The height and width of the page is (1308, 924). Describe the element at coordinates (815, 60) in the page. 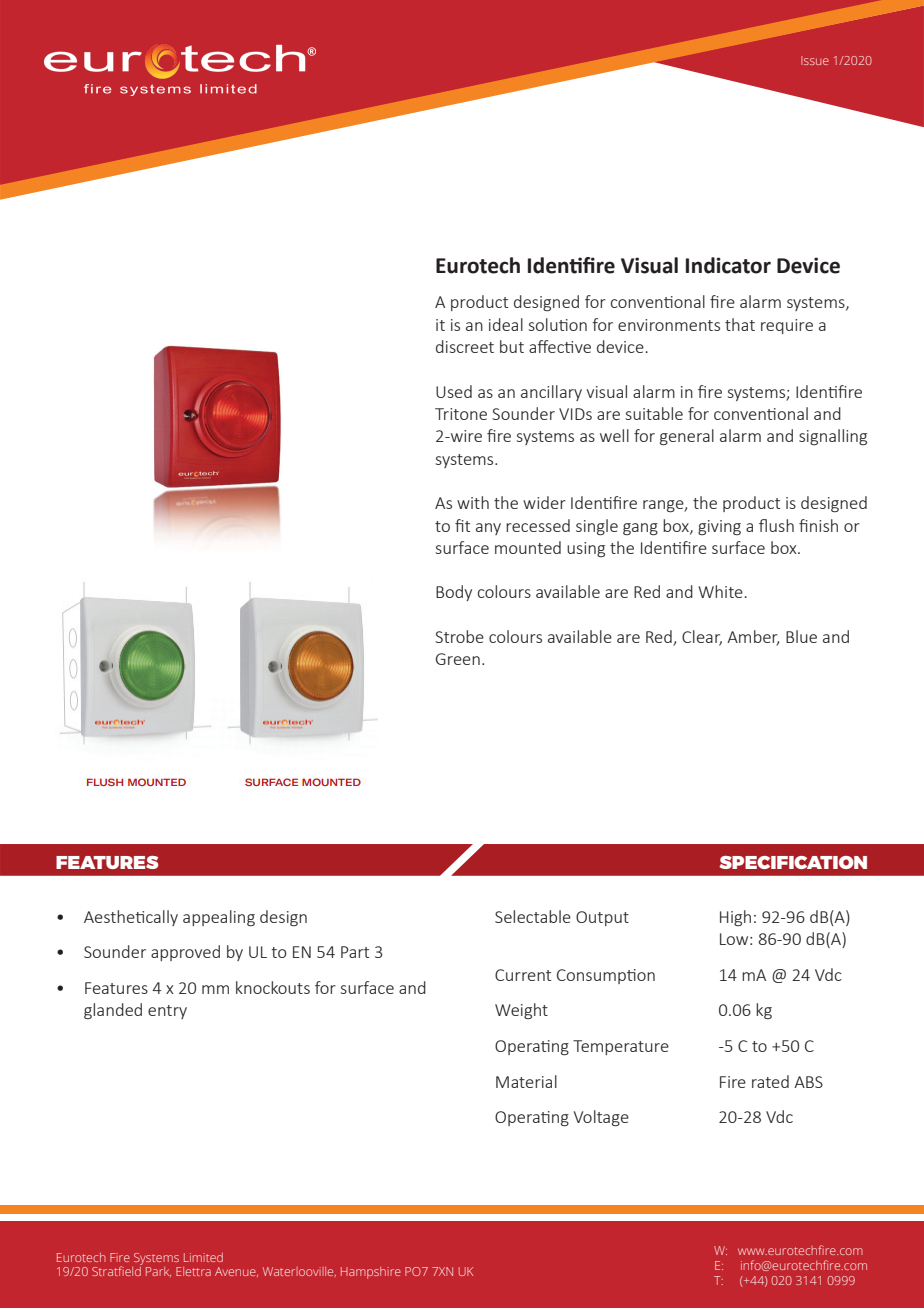

I see `Issue` at that location.
